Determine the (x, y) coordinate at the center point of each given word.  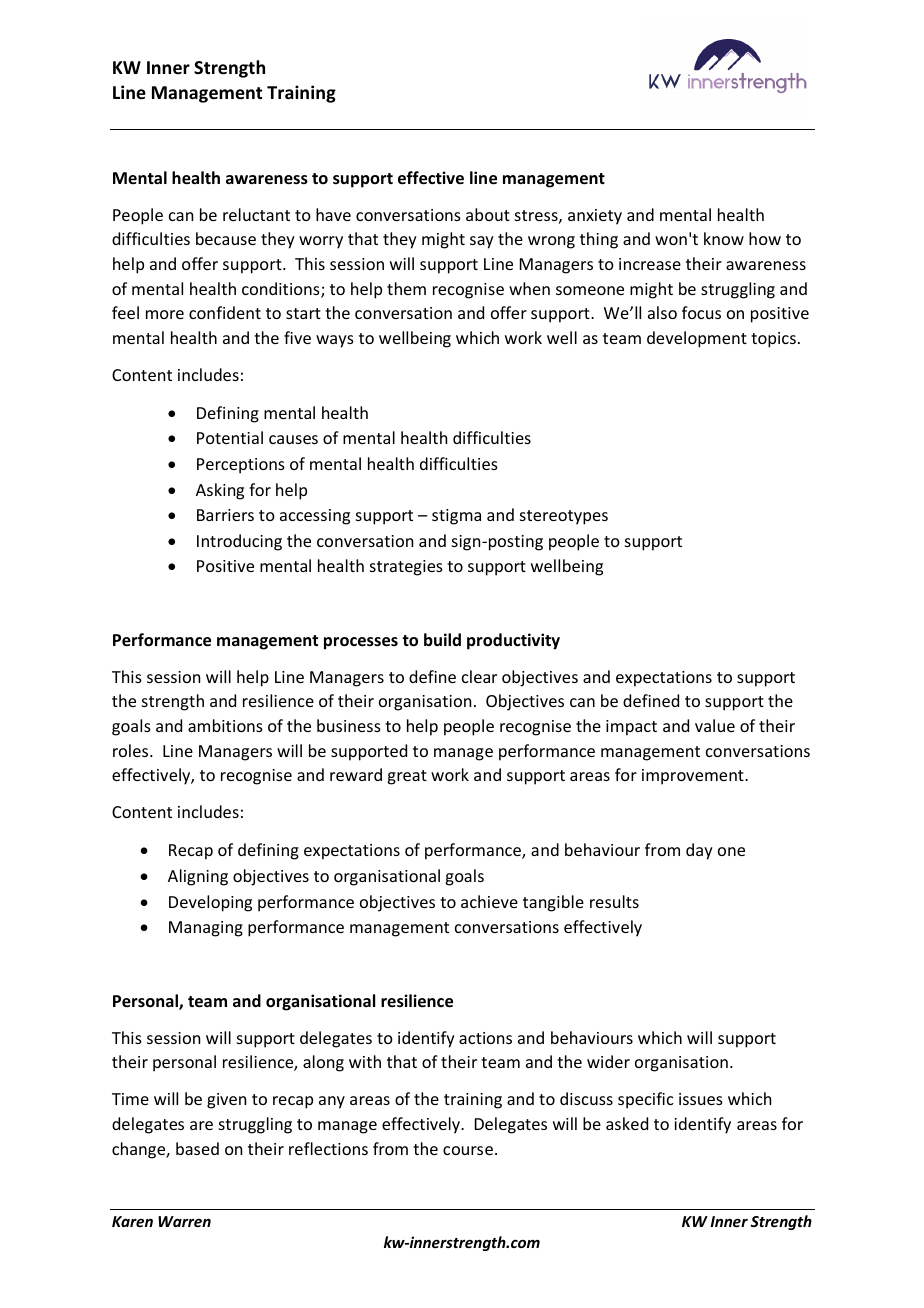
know (724, 238)
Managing (206, 929)
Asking (220, 491)
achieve (489, 901)
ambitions (225, 725)
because (226, 238)
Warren (184, 1221)
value (715, 725)
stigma (456, 517)
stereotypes (564, 517)
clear (479, 676)
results (614, 901)
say (482, 242)
